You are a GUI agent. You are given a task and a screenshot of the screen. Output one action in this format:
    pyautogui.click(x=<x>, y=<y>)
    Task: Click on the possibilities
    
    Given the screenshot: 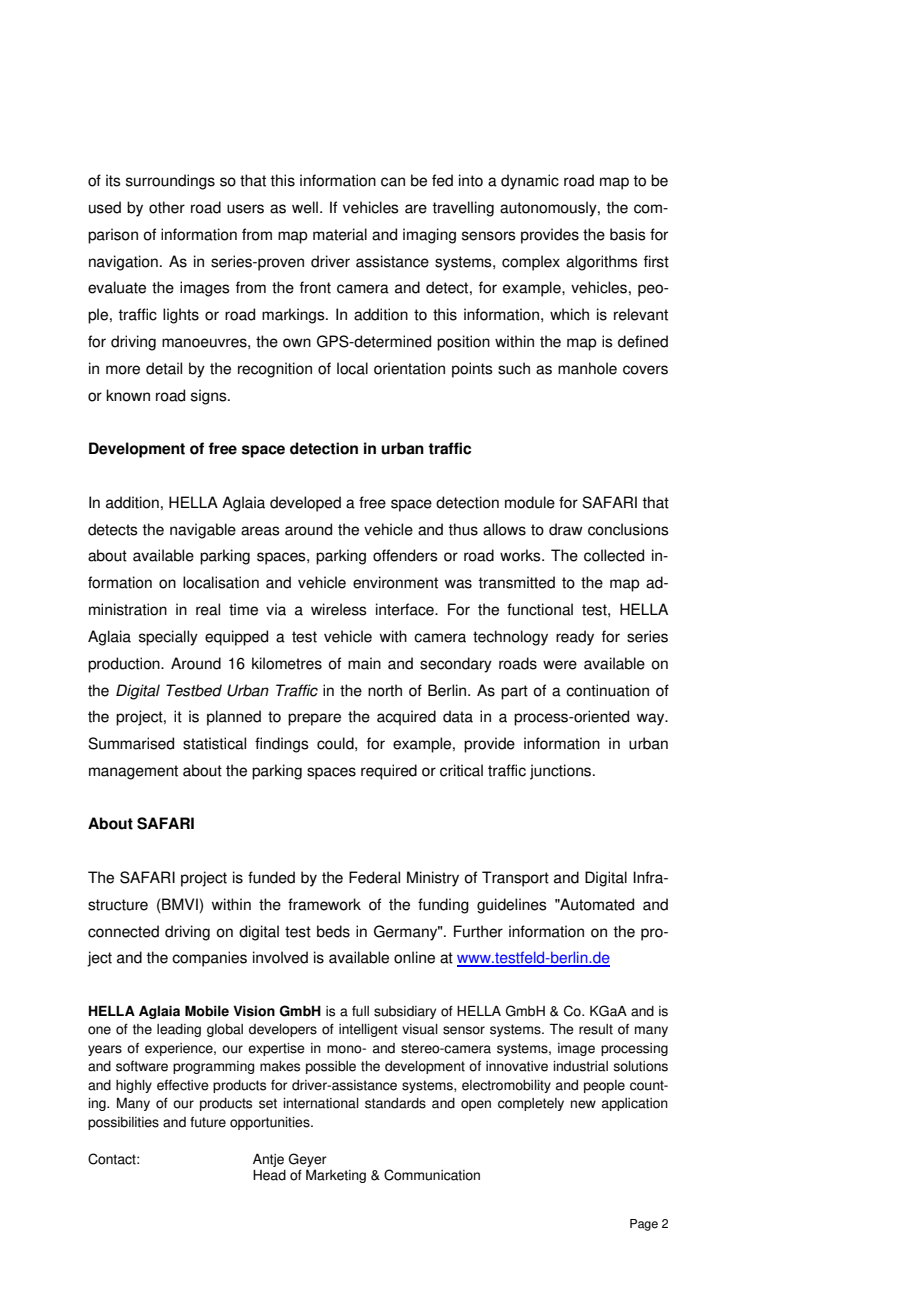 What is the action you would take?
    pyautogui.click(x=123, y=1123)
